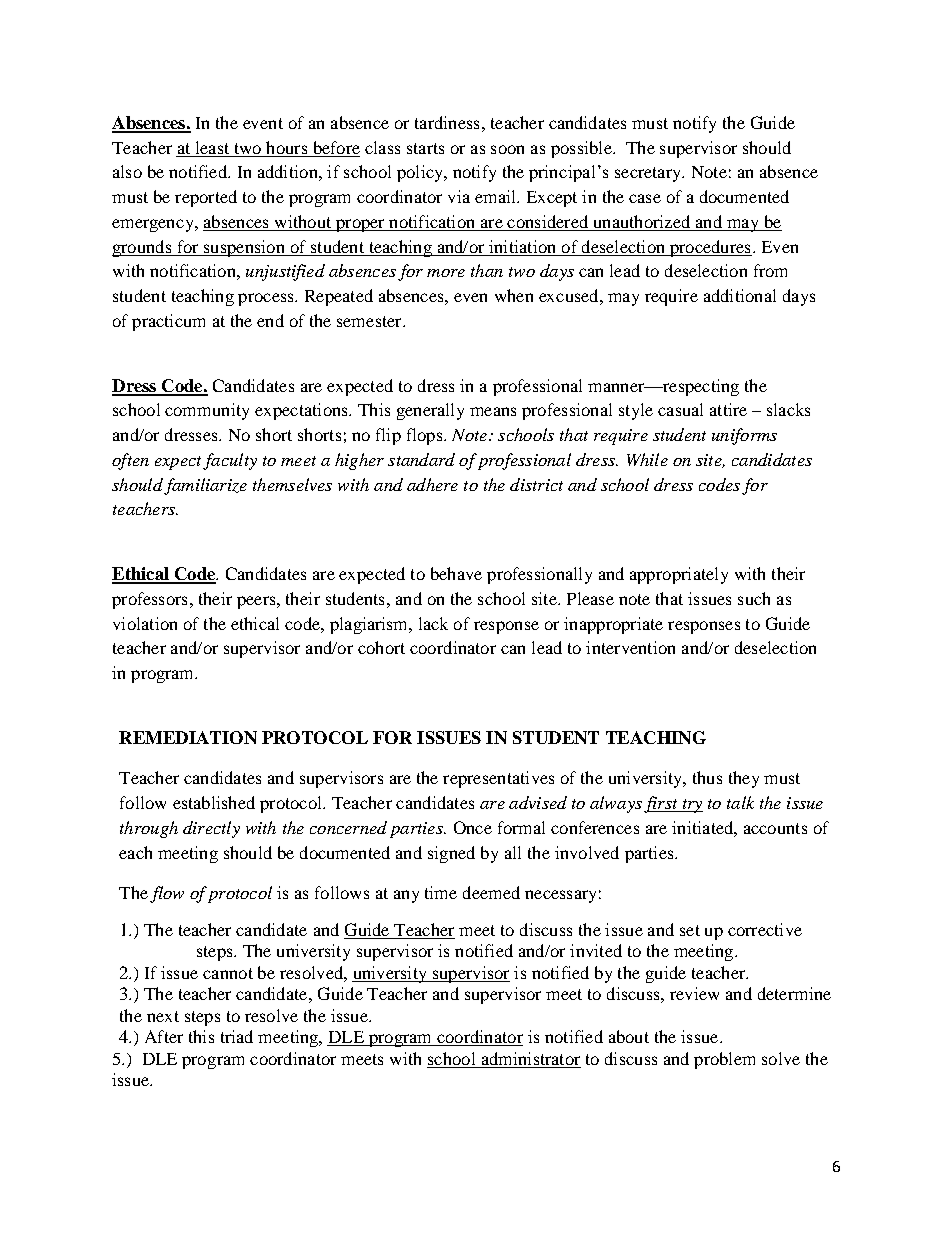 This screenshot has width=952, height=1233. Describe the element at coordinates (456, 573) in the screenshot. I see `behave` at that location.
